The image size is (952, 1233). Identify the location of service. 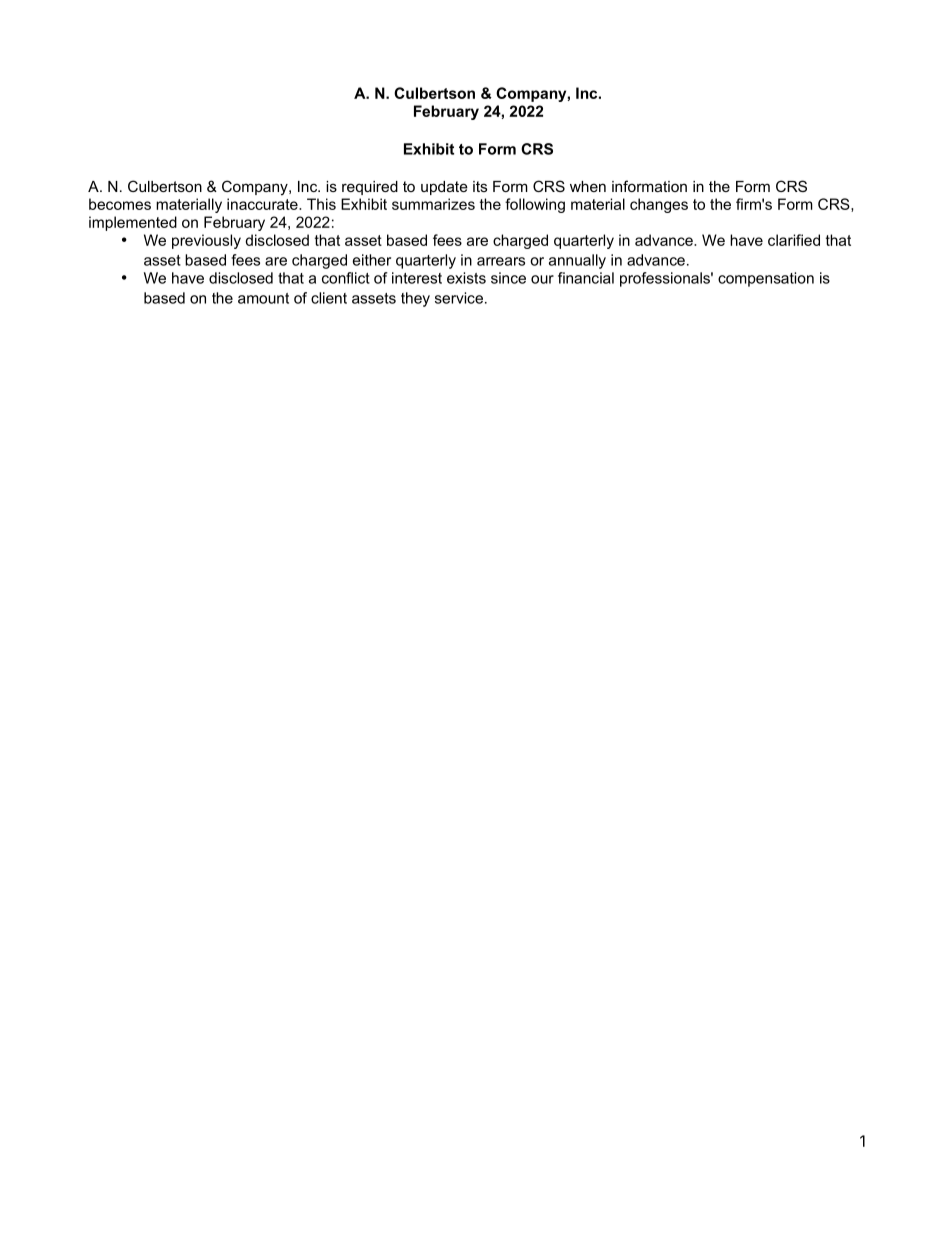
(459, 298).
